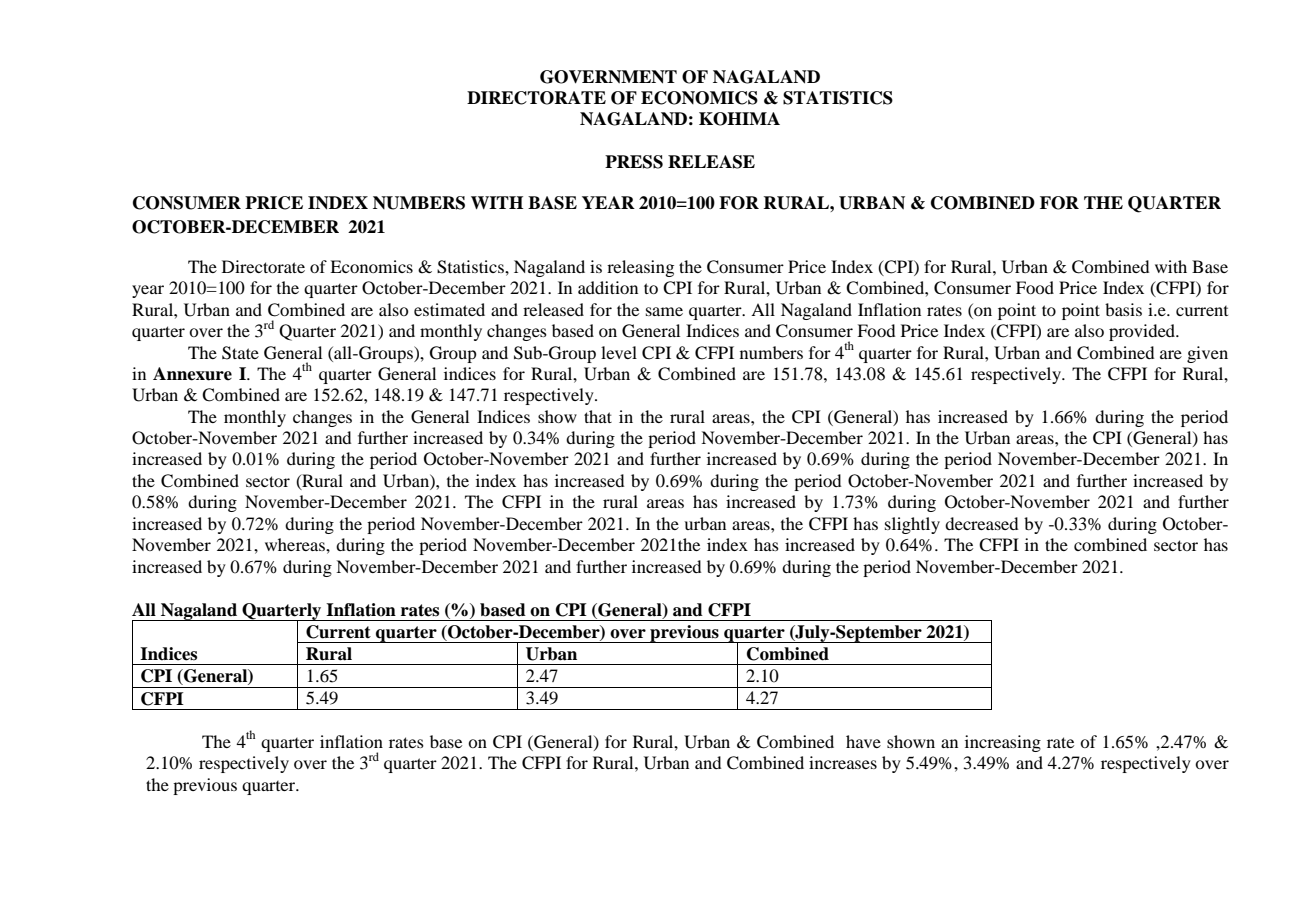  What do you see at coordinates (1123, 309) in the image?
I see `basis` at bounding box center [1123, 309].
